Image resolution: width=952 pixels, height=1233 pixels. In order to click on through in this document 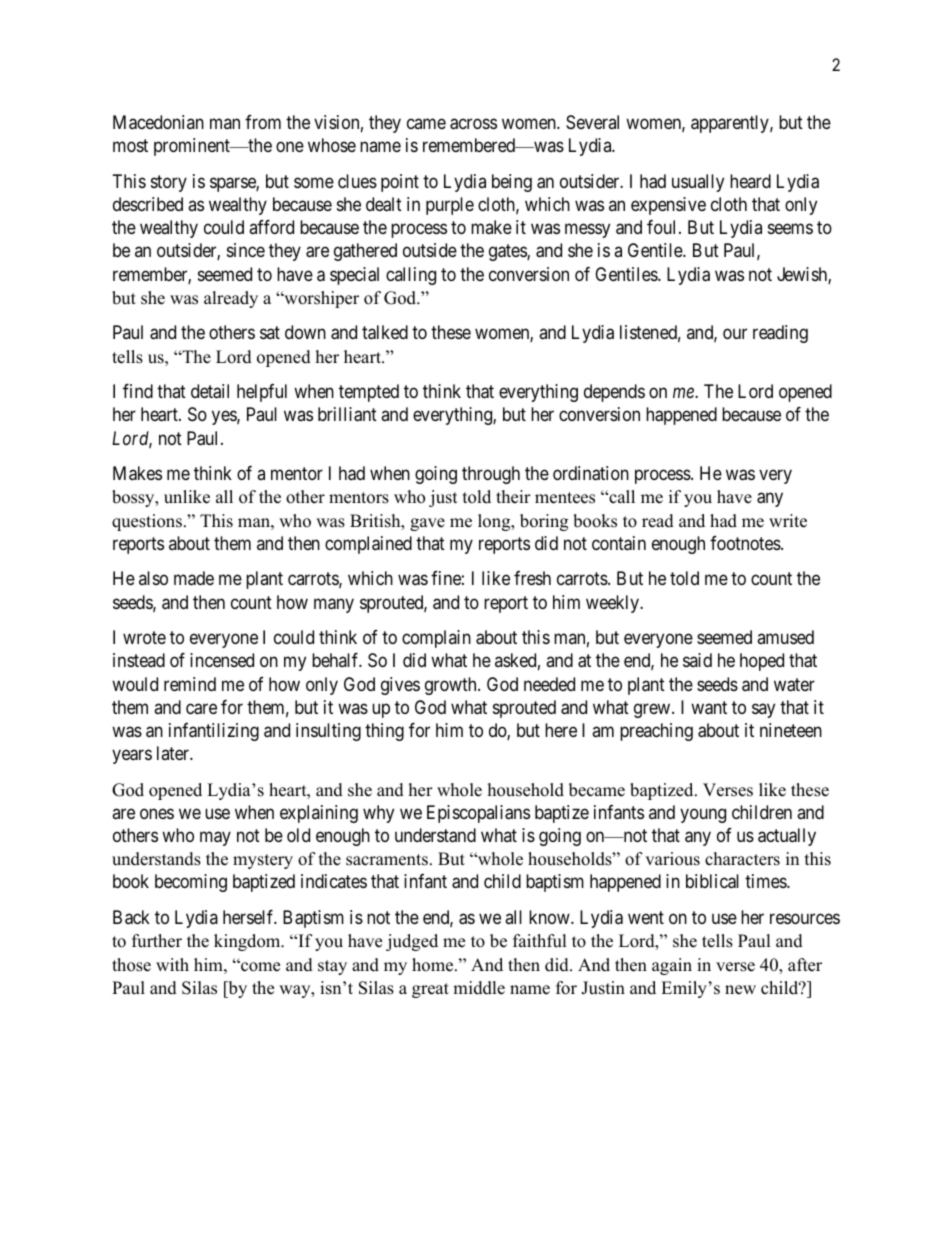, I will do `click(491, 475)`.
